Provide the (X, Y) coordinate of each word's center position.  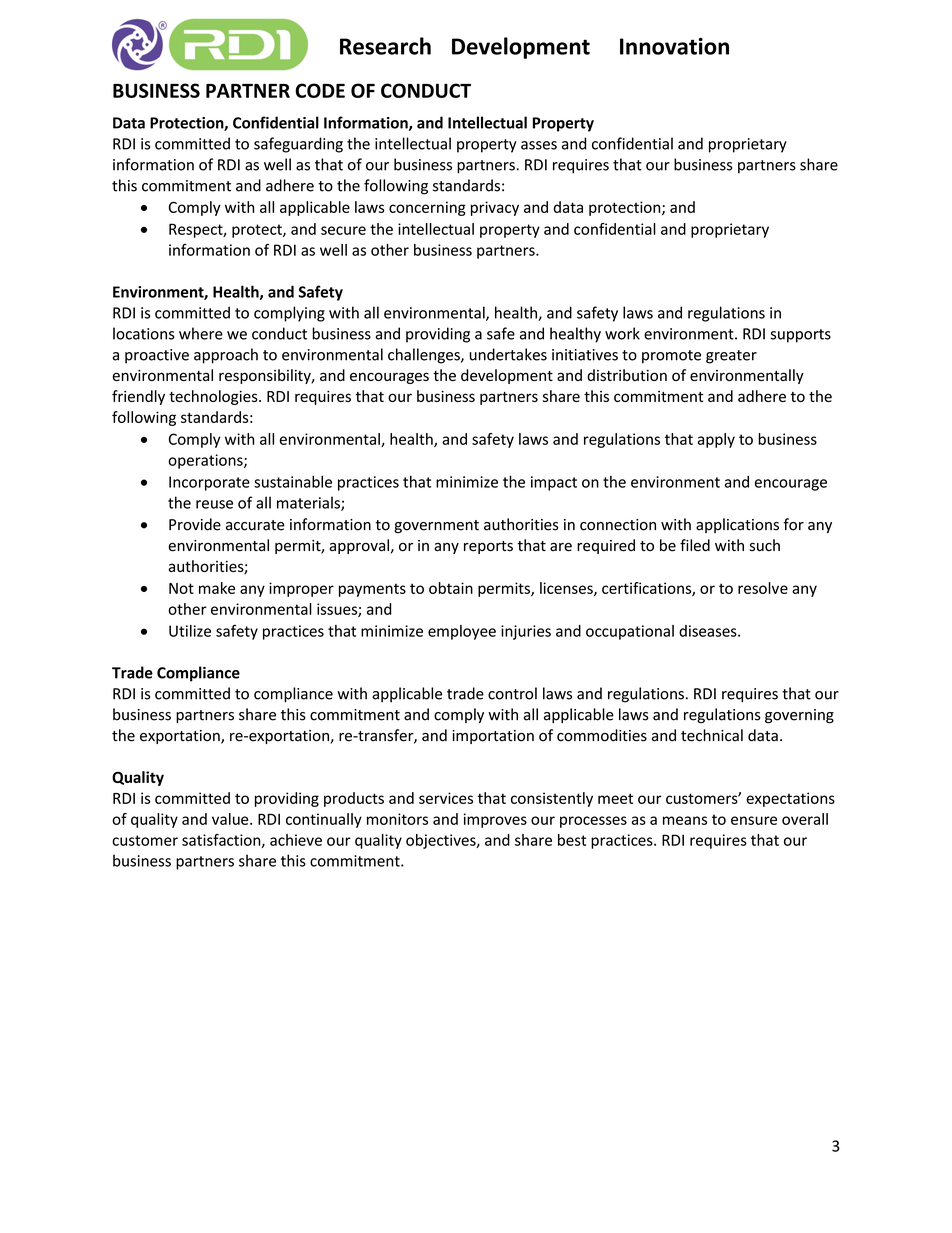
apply (716, 440)
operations (206, 461)
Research (385, 46)
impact (554, 483)
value (231, 819)
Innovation (674, 46)
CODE (320, 90)
